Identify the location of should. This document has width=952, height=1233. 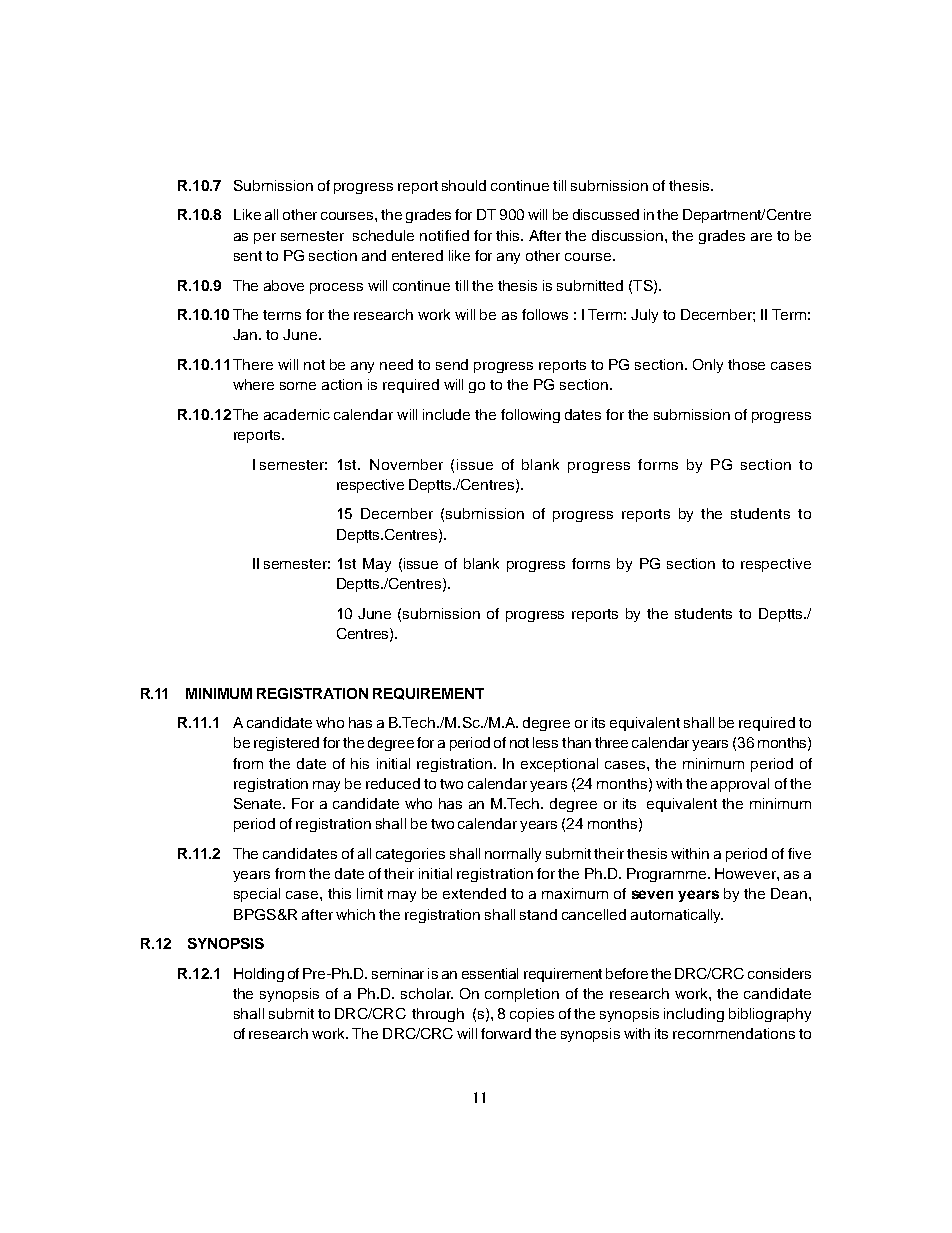
(464, 185).
